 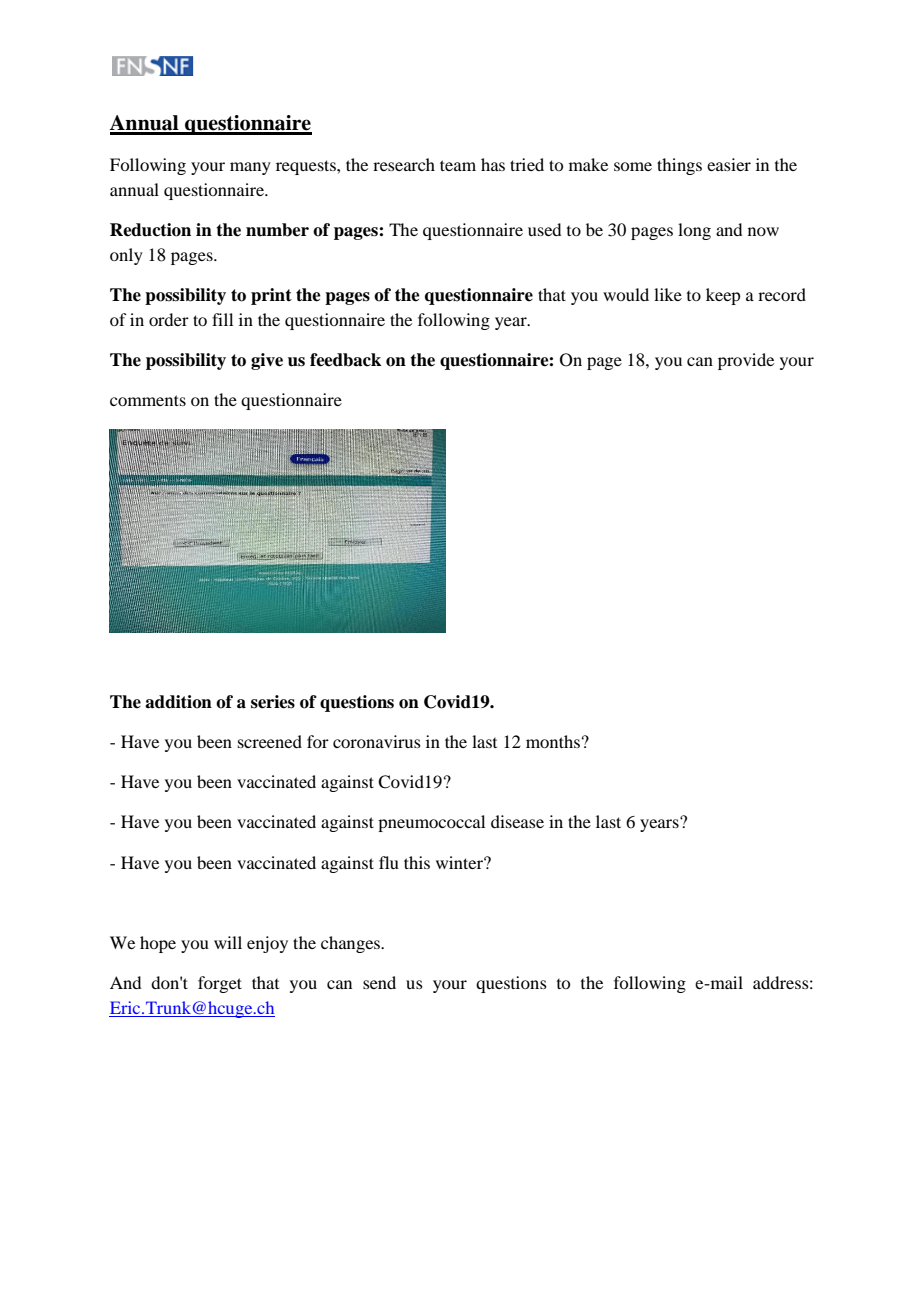 I want to click on will, so click(x=228, y=942).
